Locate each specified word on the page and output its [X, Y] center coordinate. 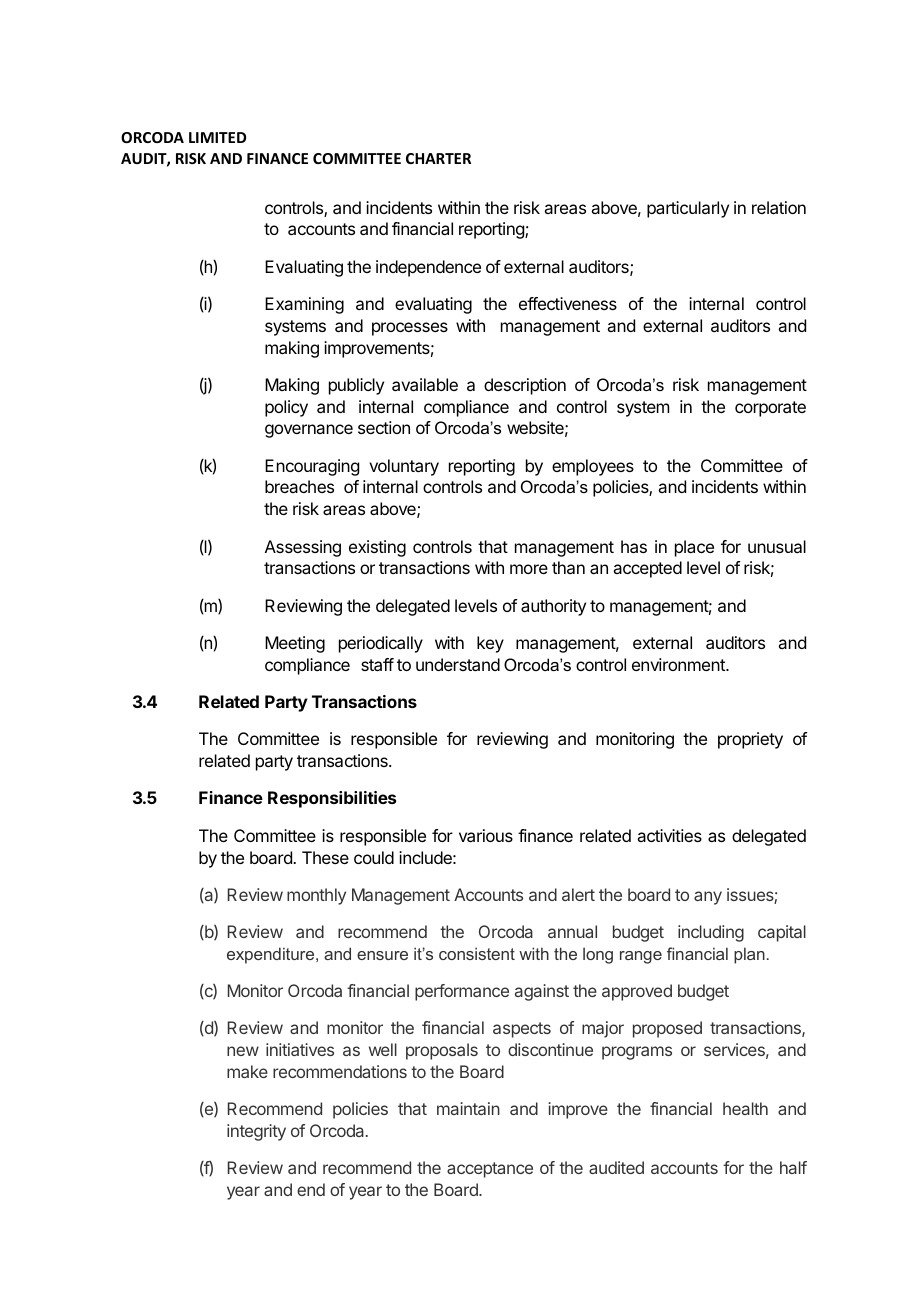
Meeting [295, 644]
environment [679, 664]
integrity [256, 1132]
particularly [688, 209]
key [490, 644]
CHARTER [438, 158]
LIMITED [217, 137]
